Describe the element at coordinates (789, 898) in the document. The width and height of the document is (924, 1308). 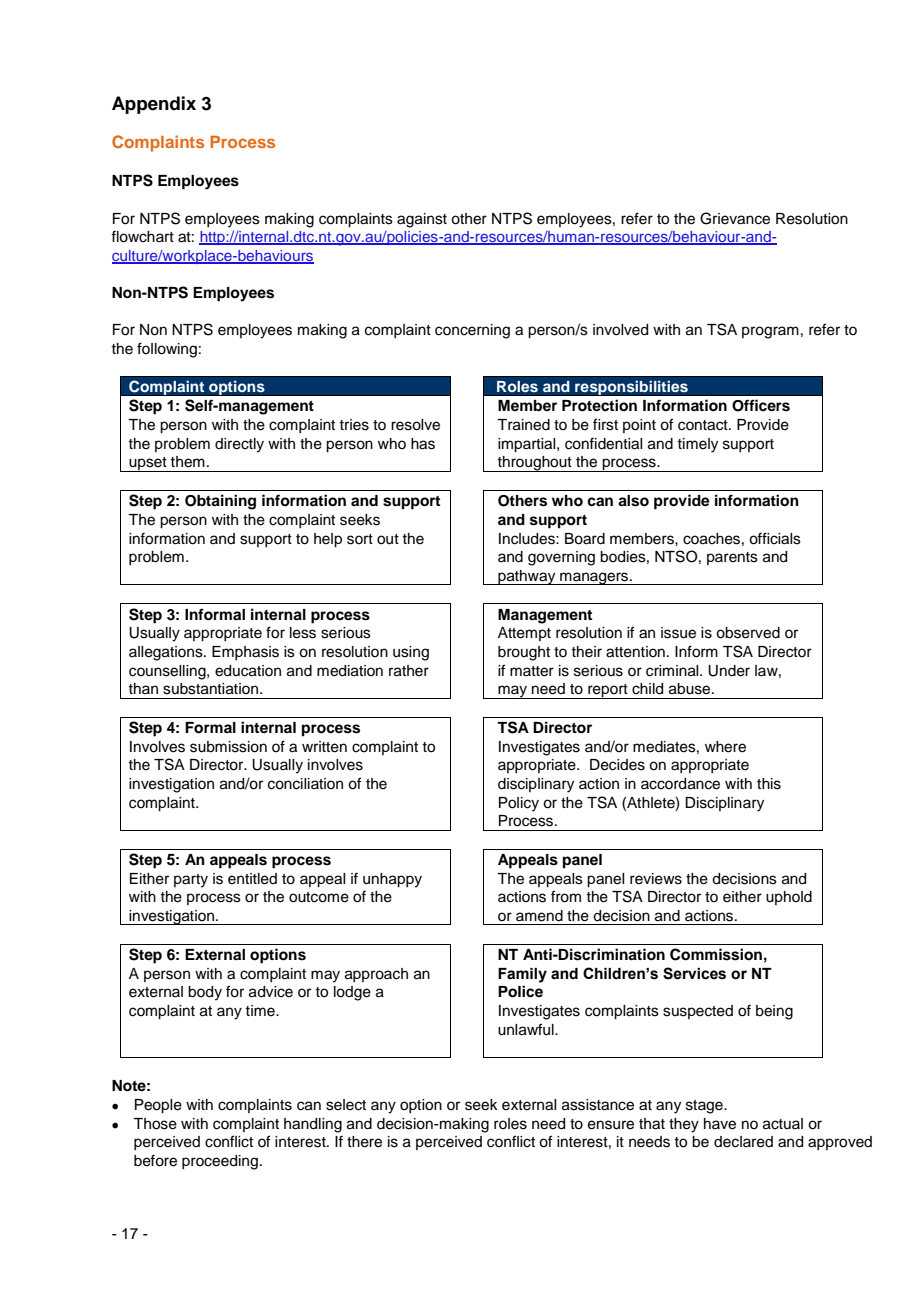
I see `uphold` at that location.
